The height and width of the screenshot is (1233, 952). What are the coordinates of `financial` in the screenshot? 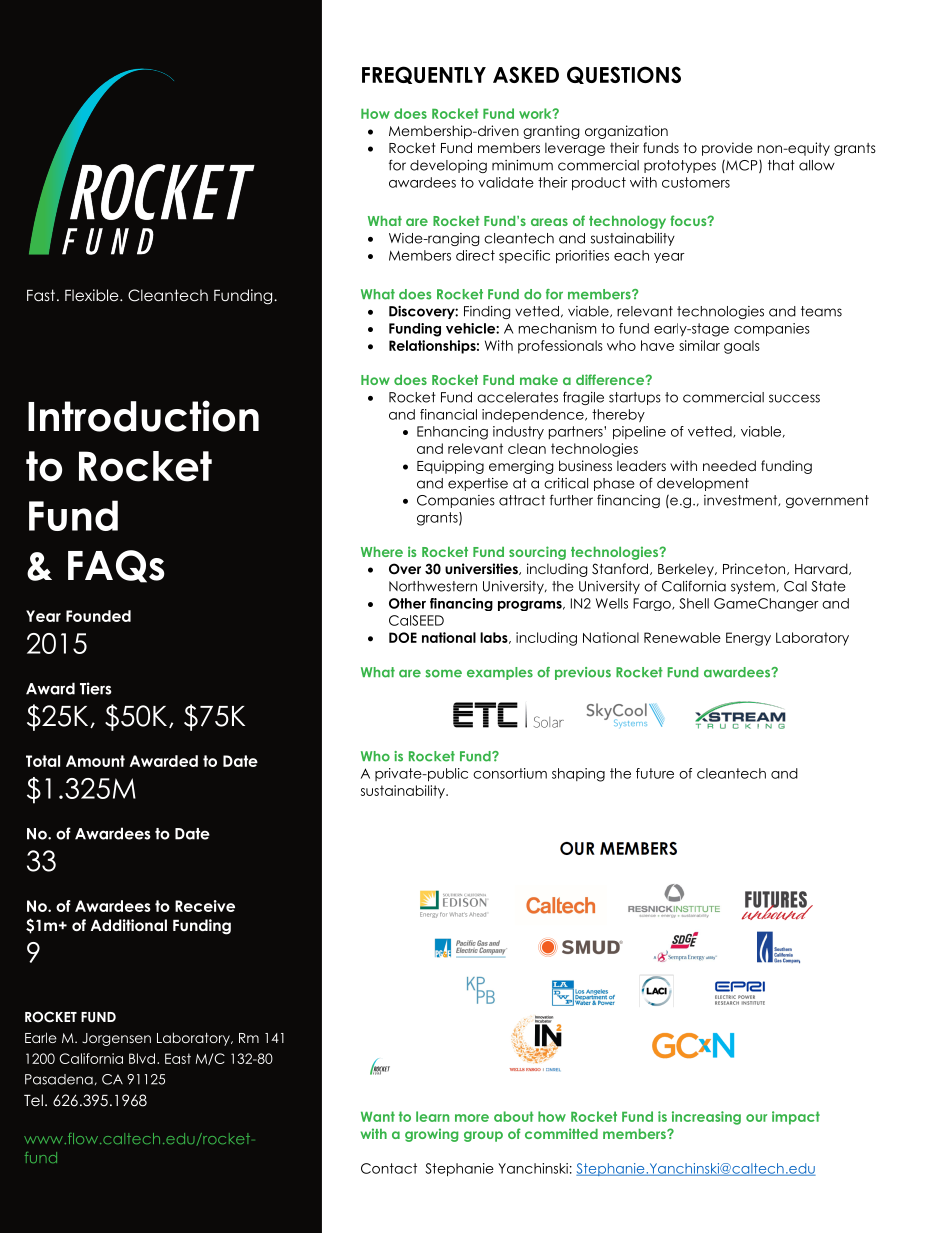 It's located at (448, 414).
